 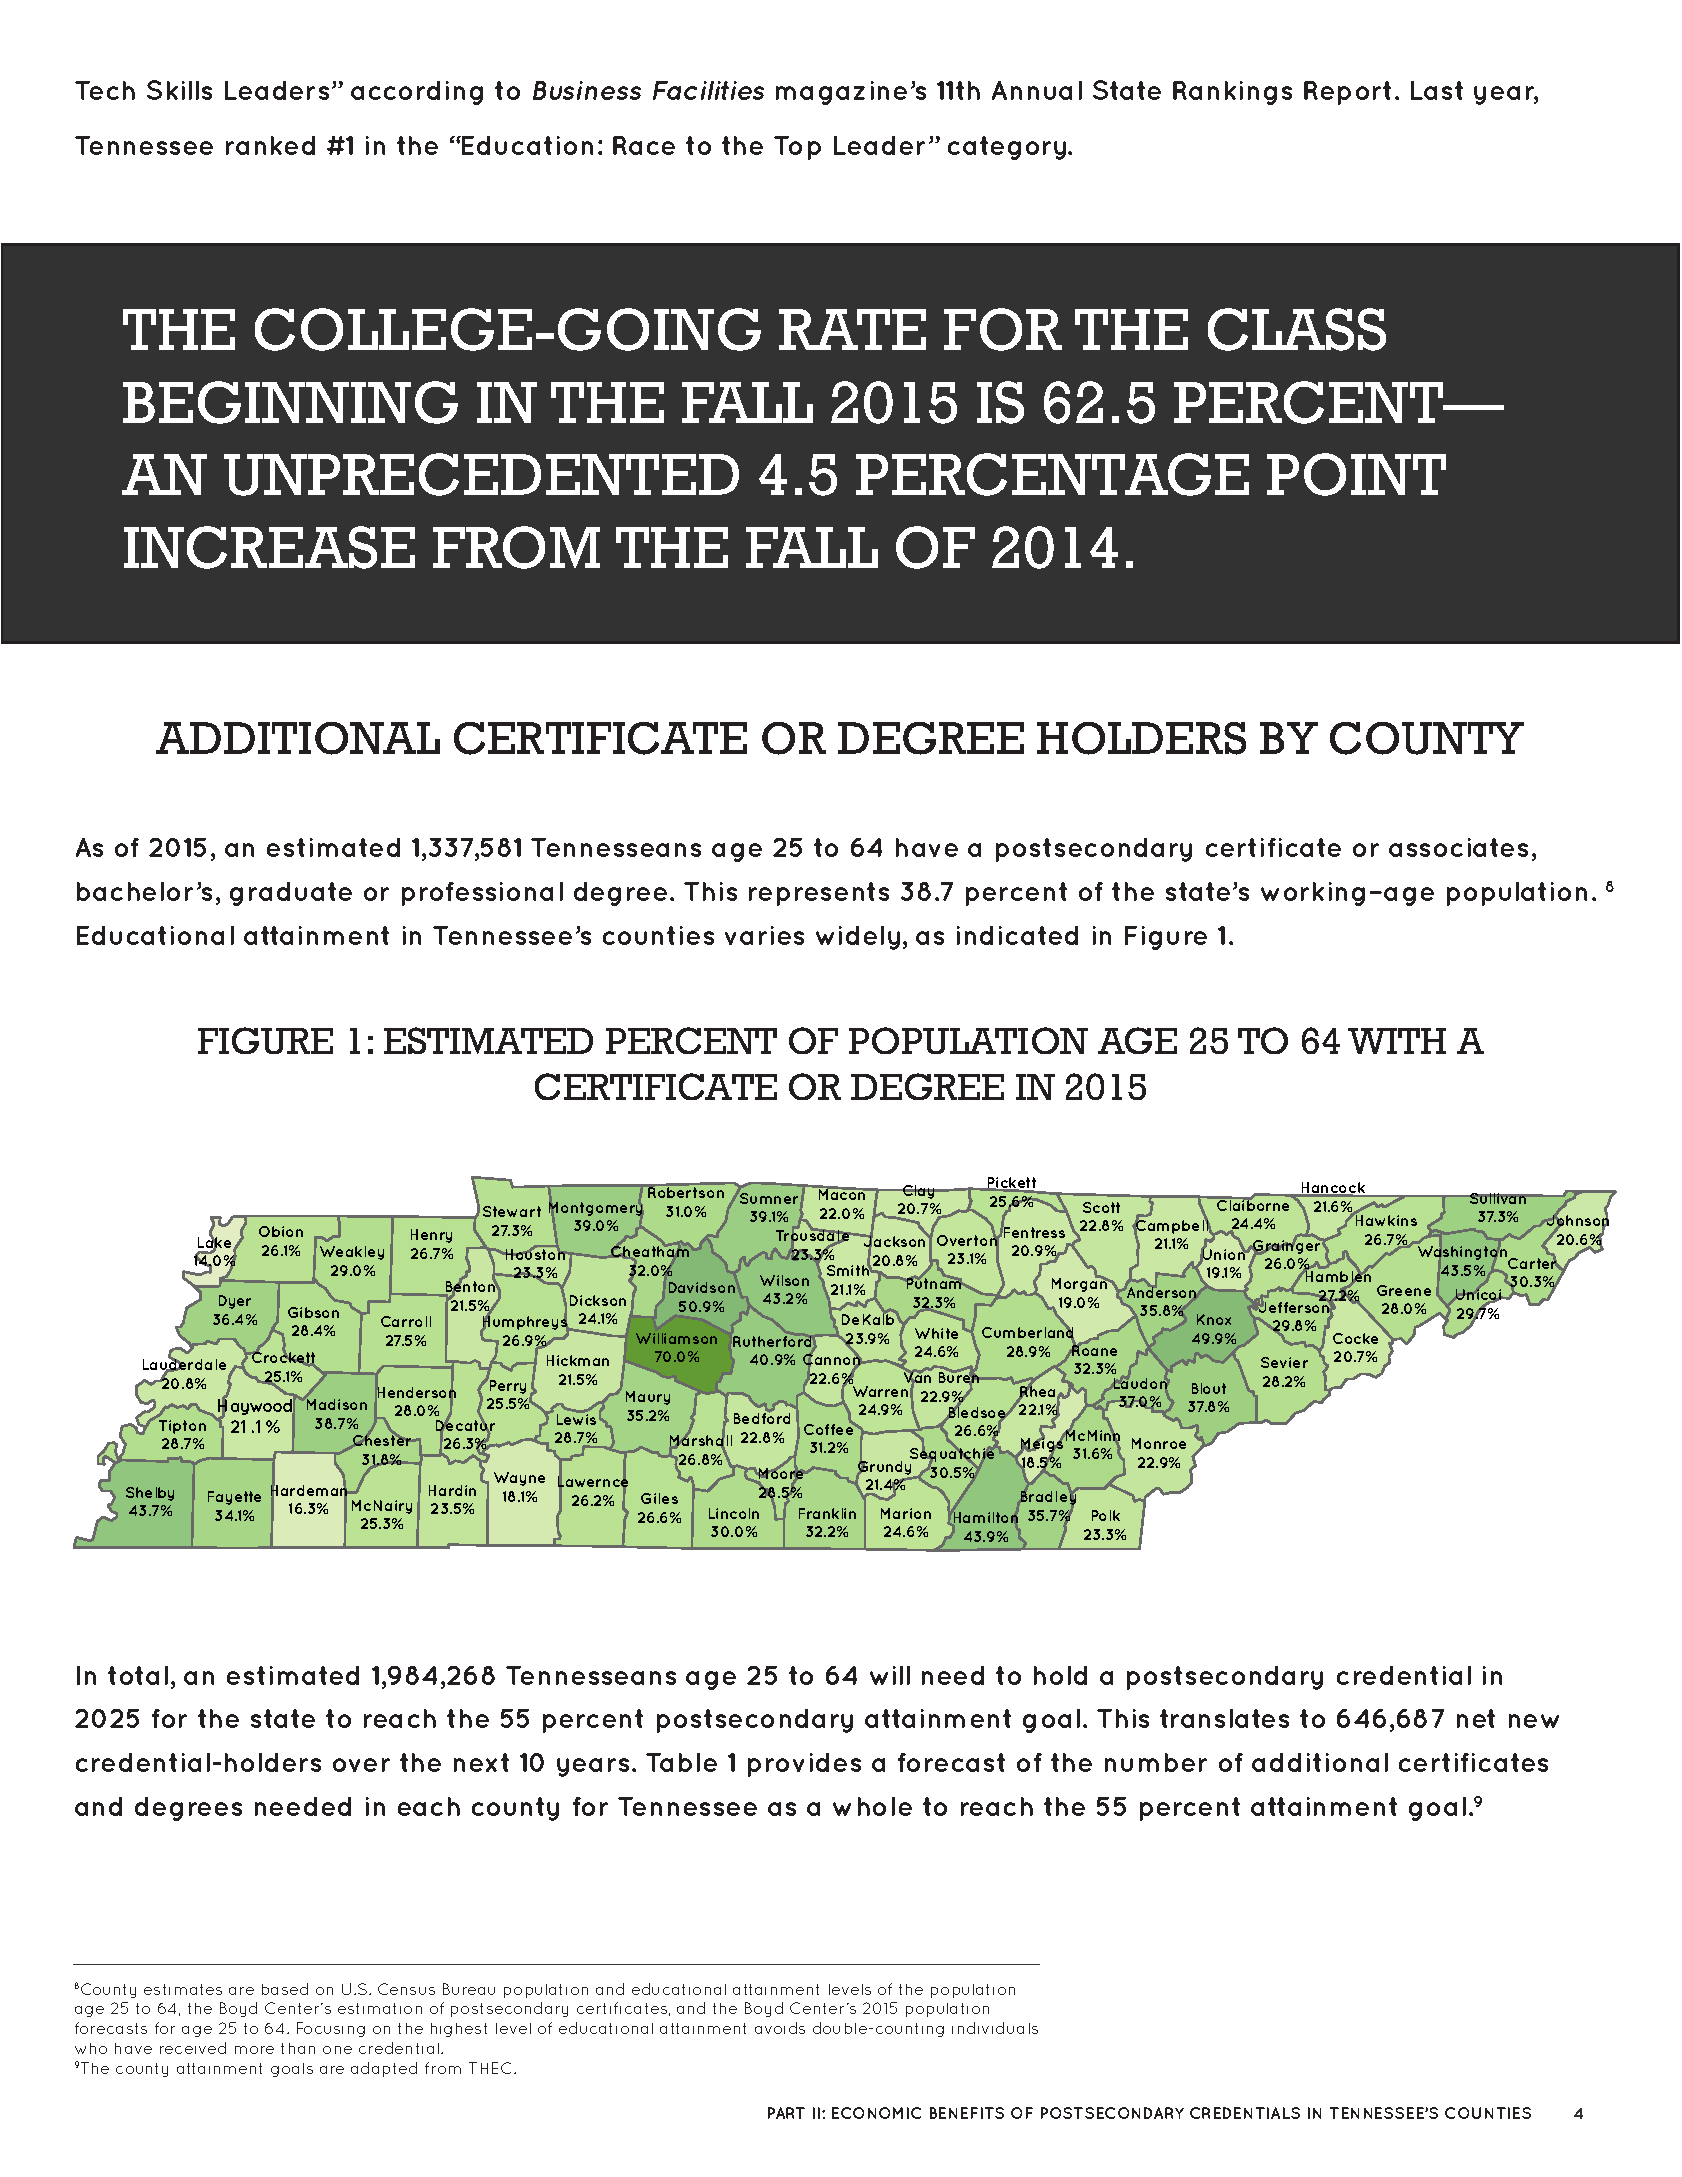 I want to click on than, so click(x=298, y=2048).
